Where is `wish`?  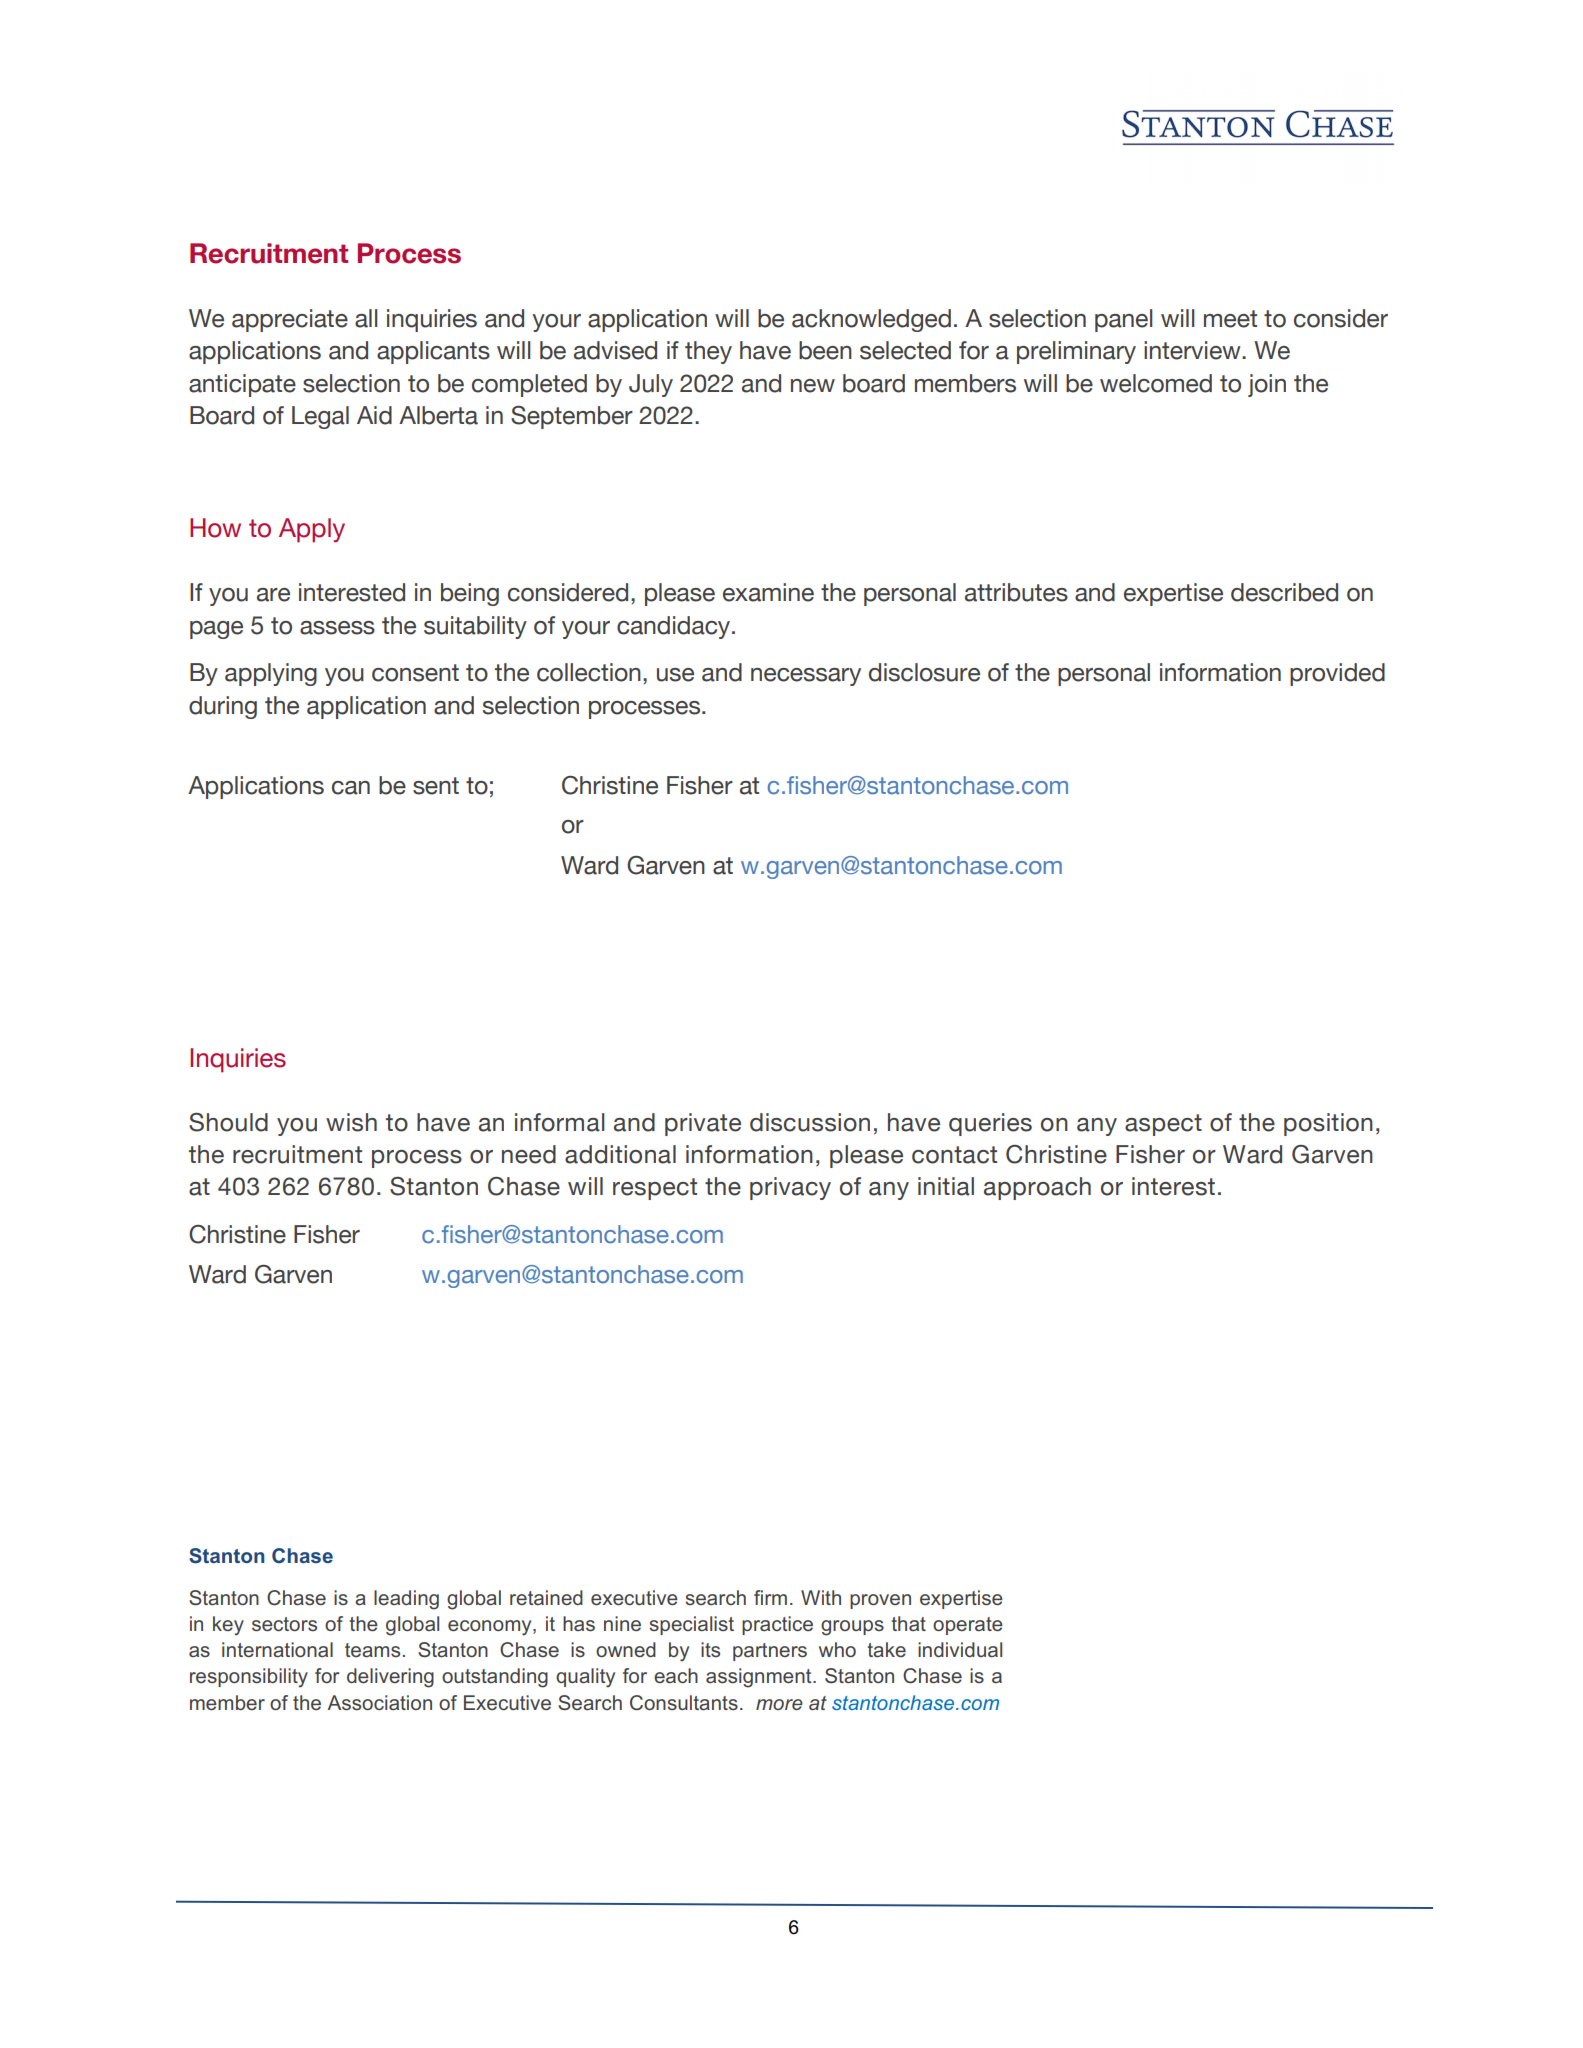 wish is located at coordinates (351, 1122).
